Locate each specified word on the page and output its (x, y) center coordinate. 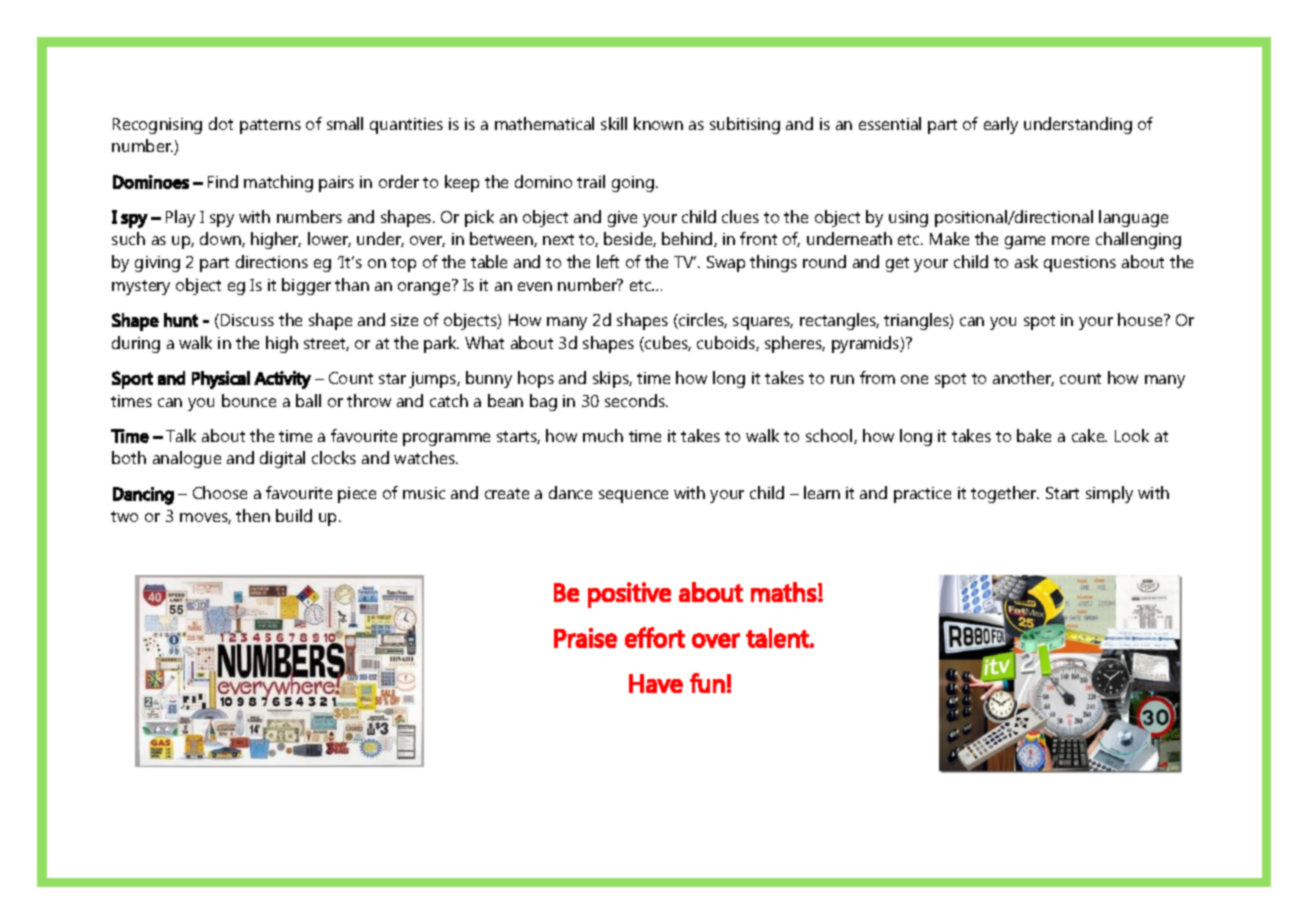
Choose (220, 492)
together (1005, 494)
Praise (585, 638)
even (535, 286)
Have (656, 683)
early (1001, 125)
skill (614, 123)
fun (707, 683)
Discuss (246, 321)
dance (570, 492)
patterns (270, 126)
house (1141, 319)
